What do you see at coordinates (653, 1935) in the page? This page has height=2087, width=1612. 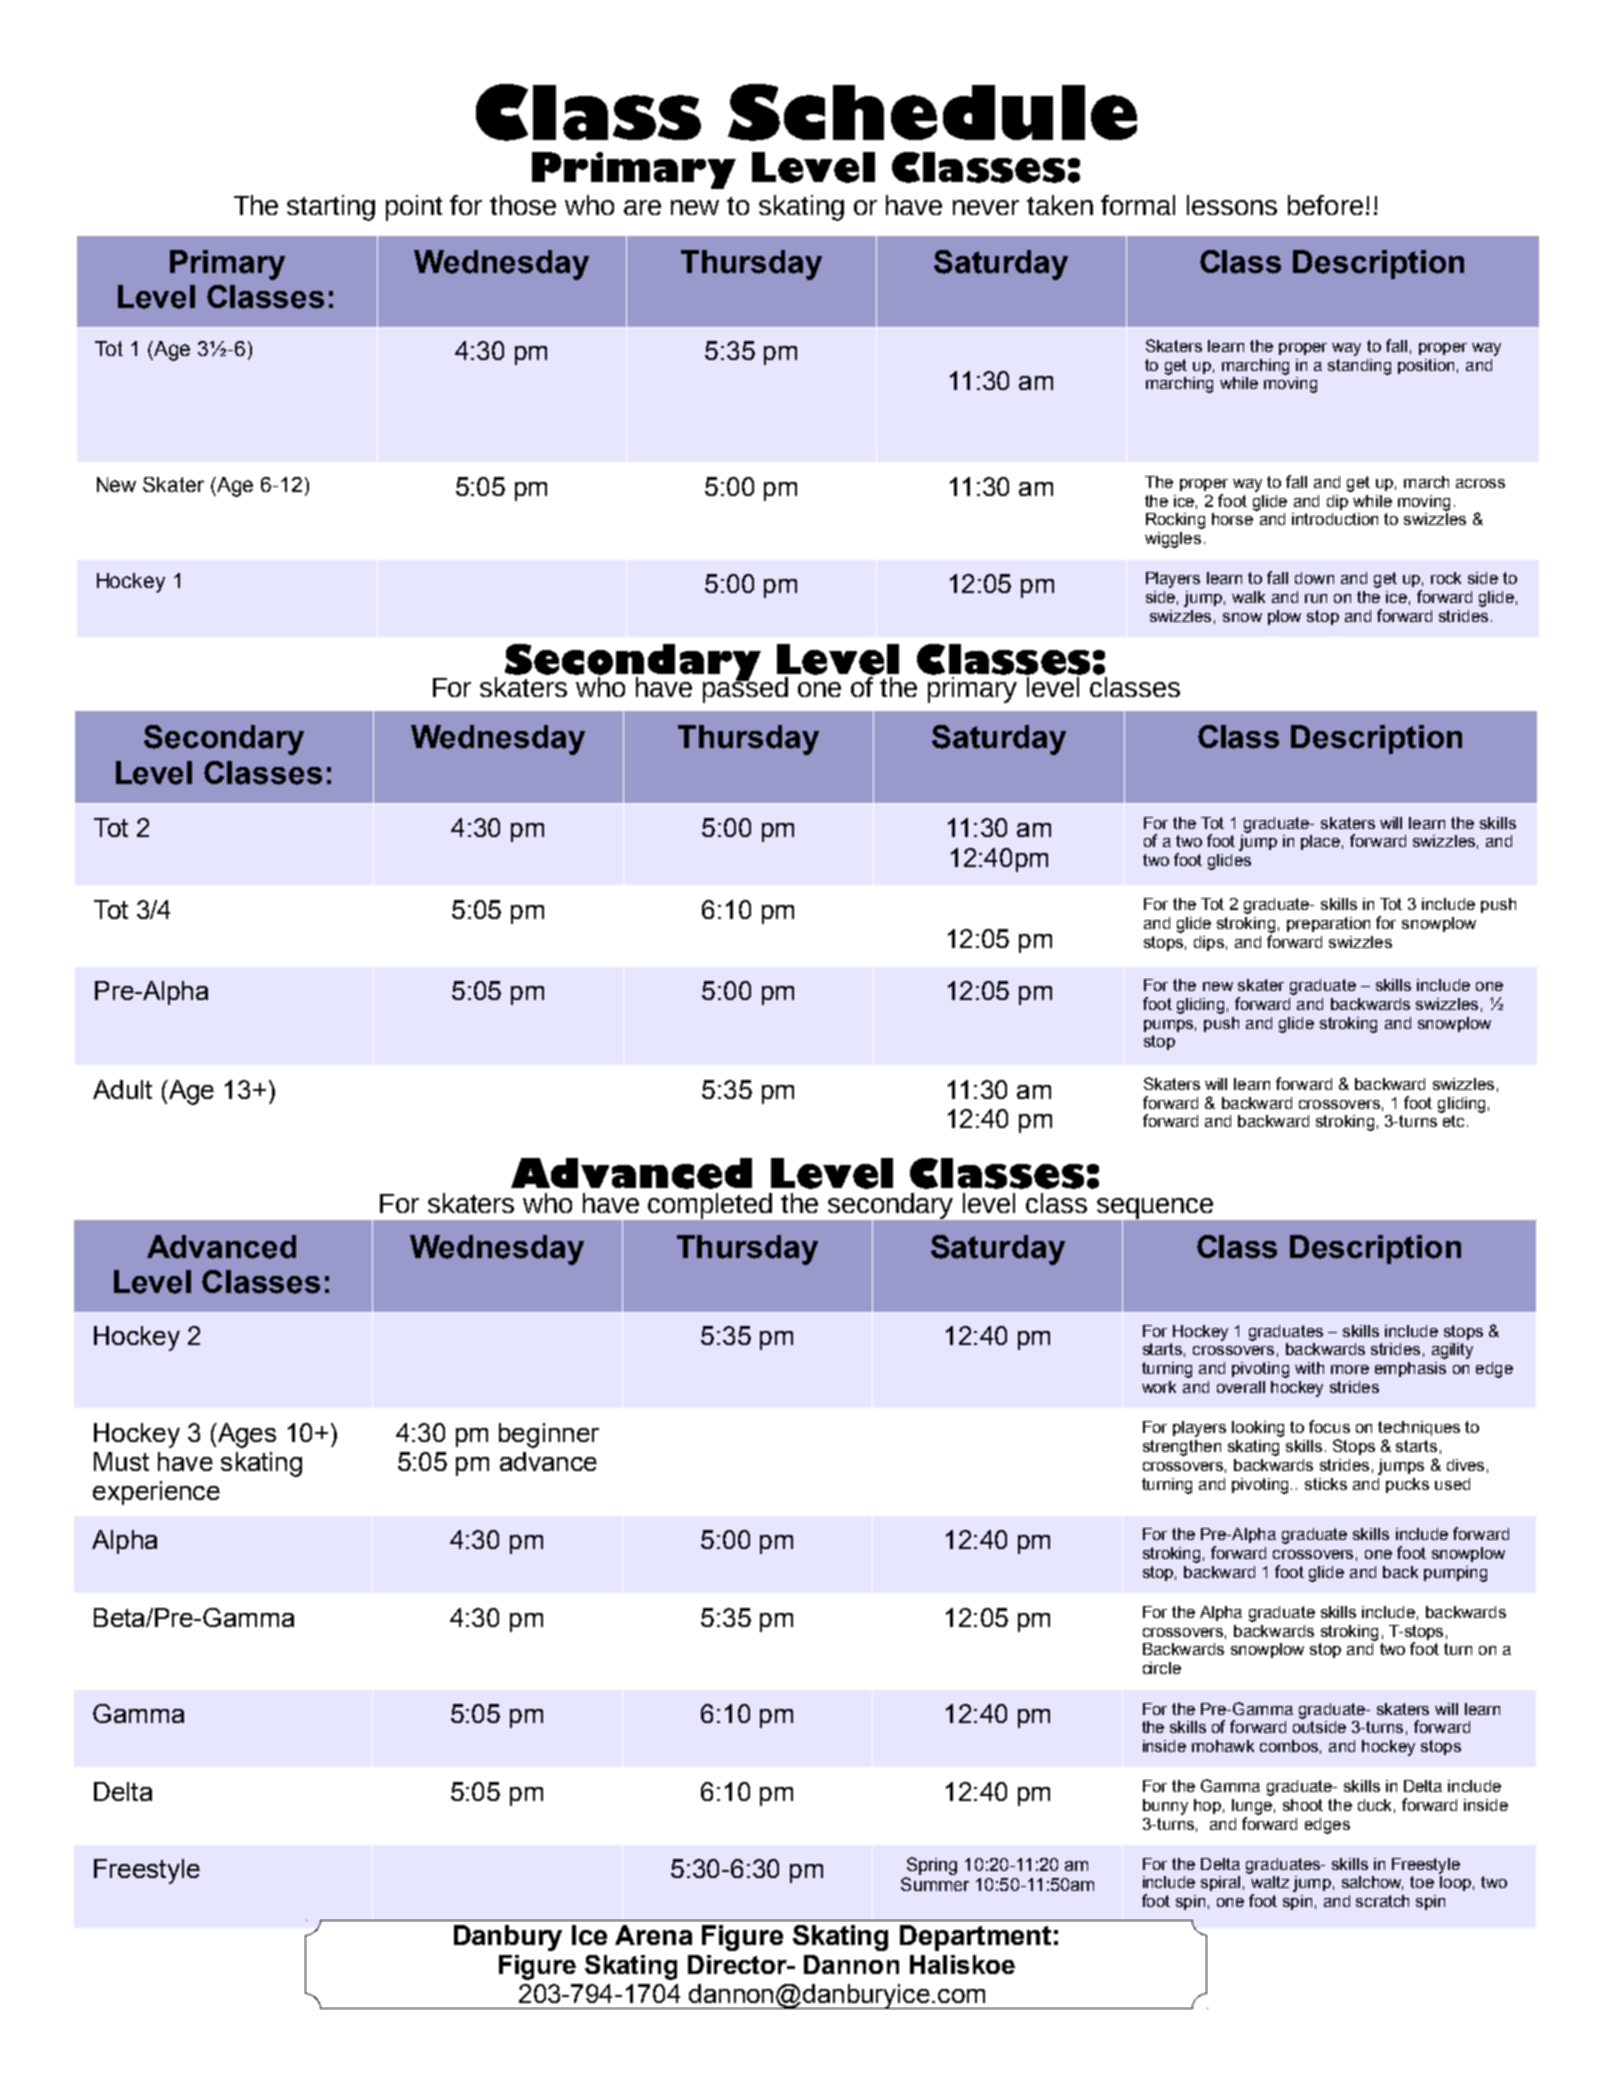 I see `Arena` at bounding box center [653, 1935].
